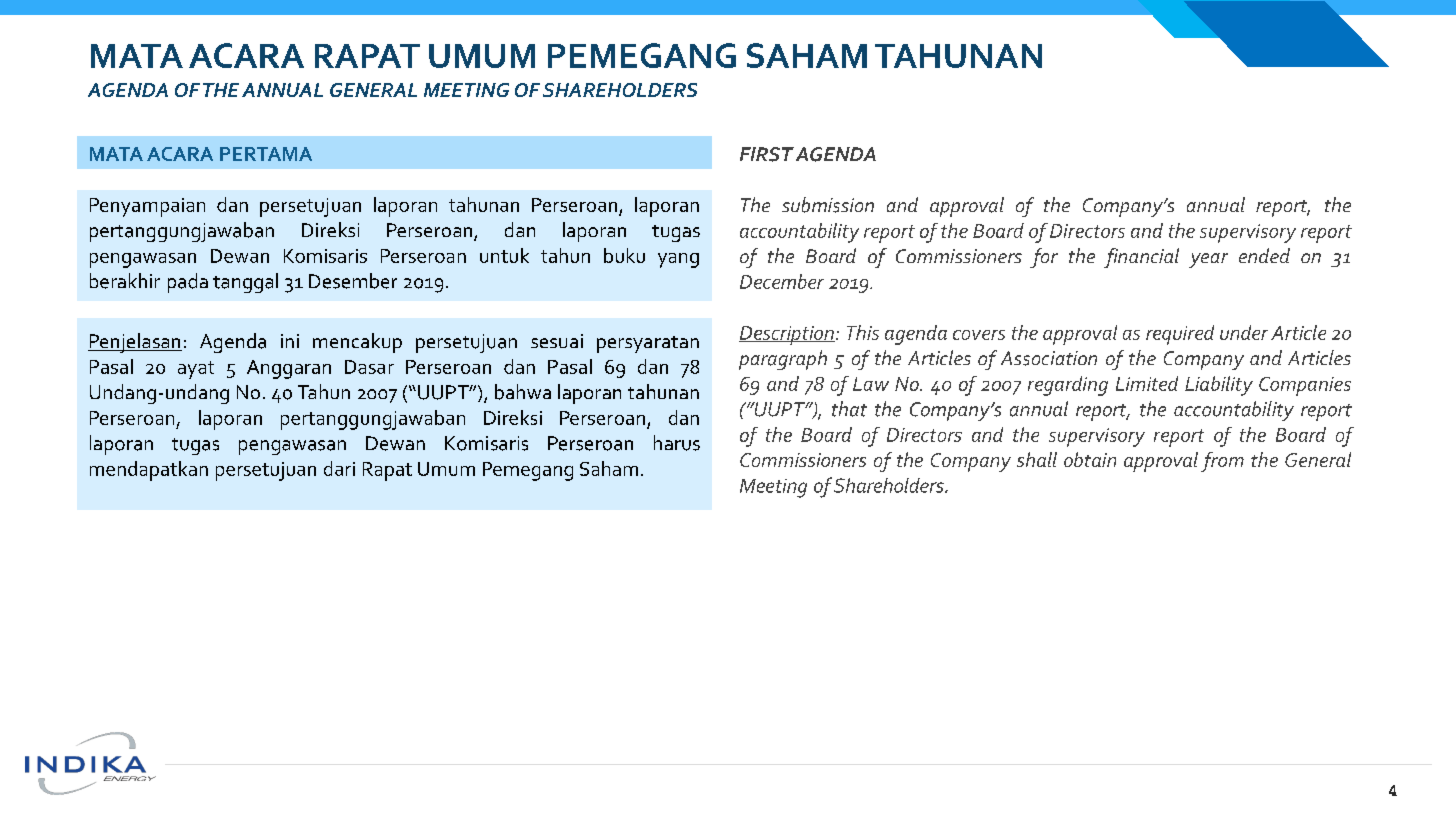 This page has width=1456, height=819. What do you see at coordinates (290, 341) in the page?
I see `ini` at bounding box center [290, 341].
